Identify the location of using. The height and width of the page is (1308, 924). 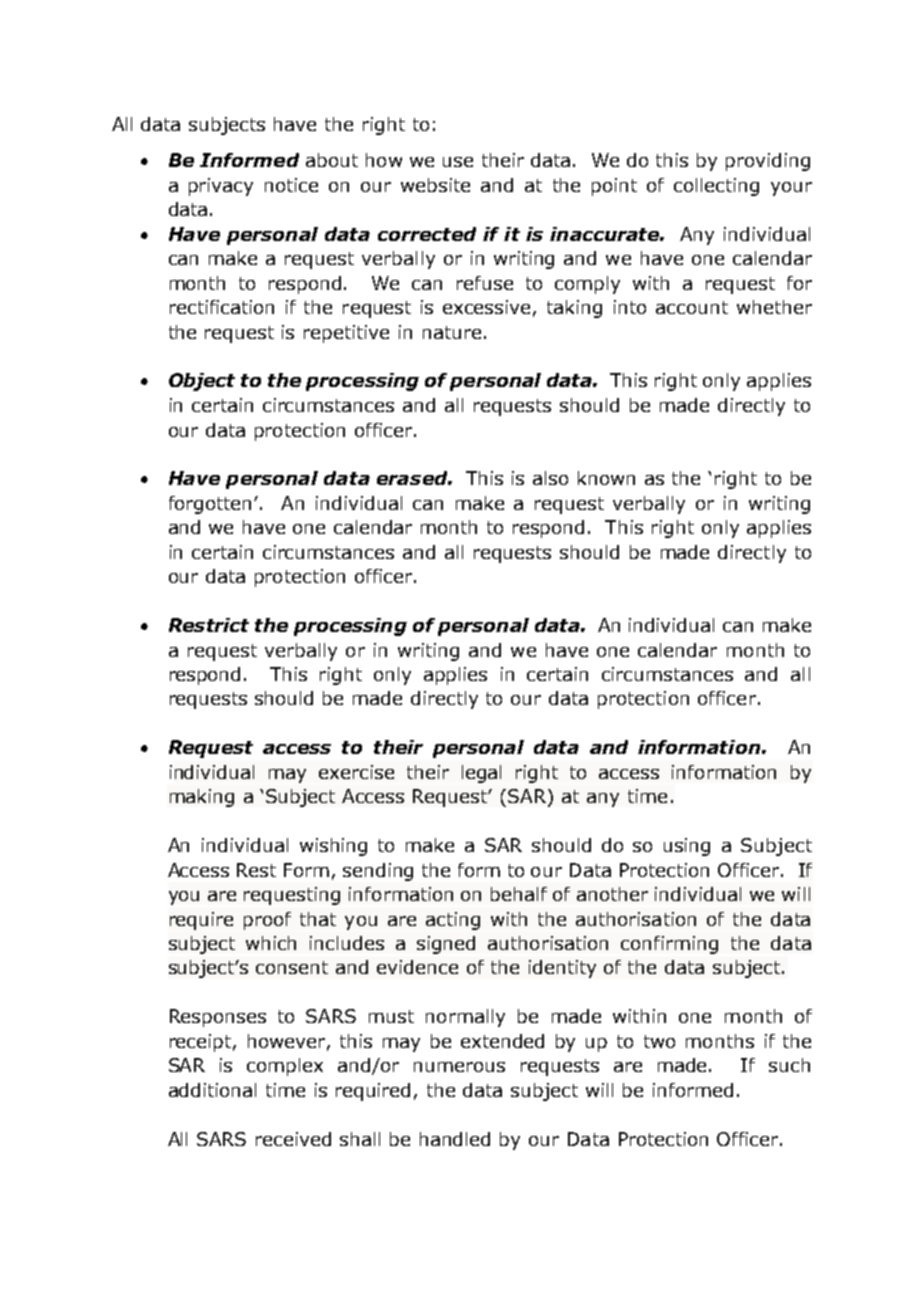
(687, 847).
